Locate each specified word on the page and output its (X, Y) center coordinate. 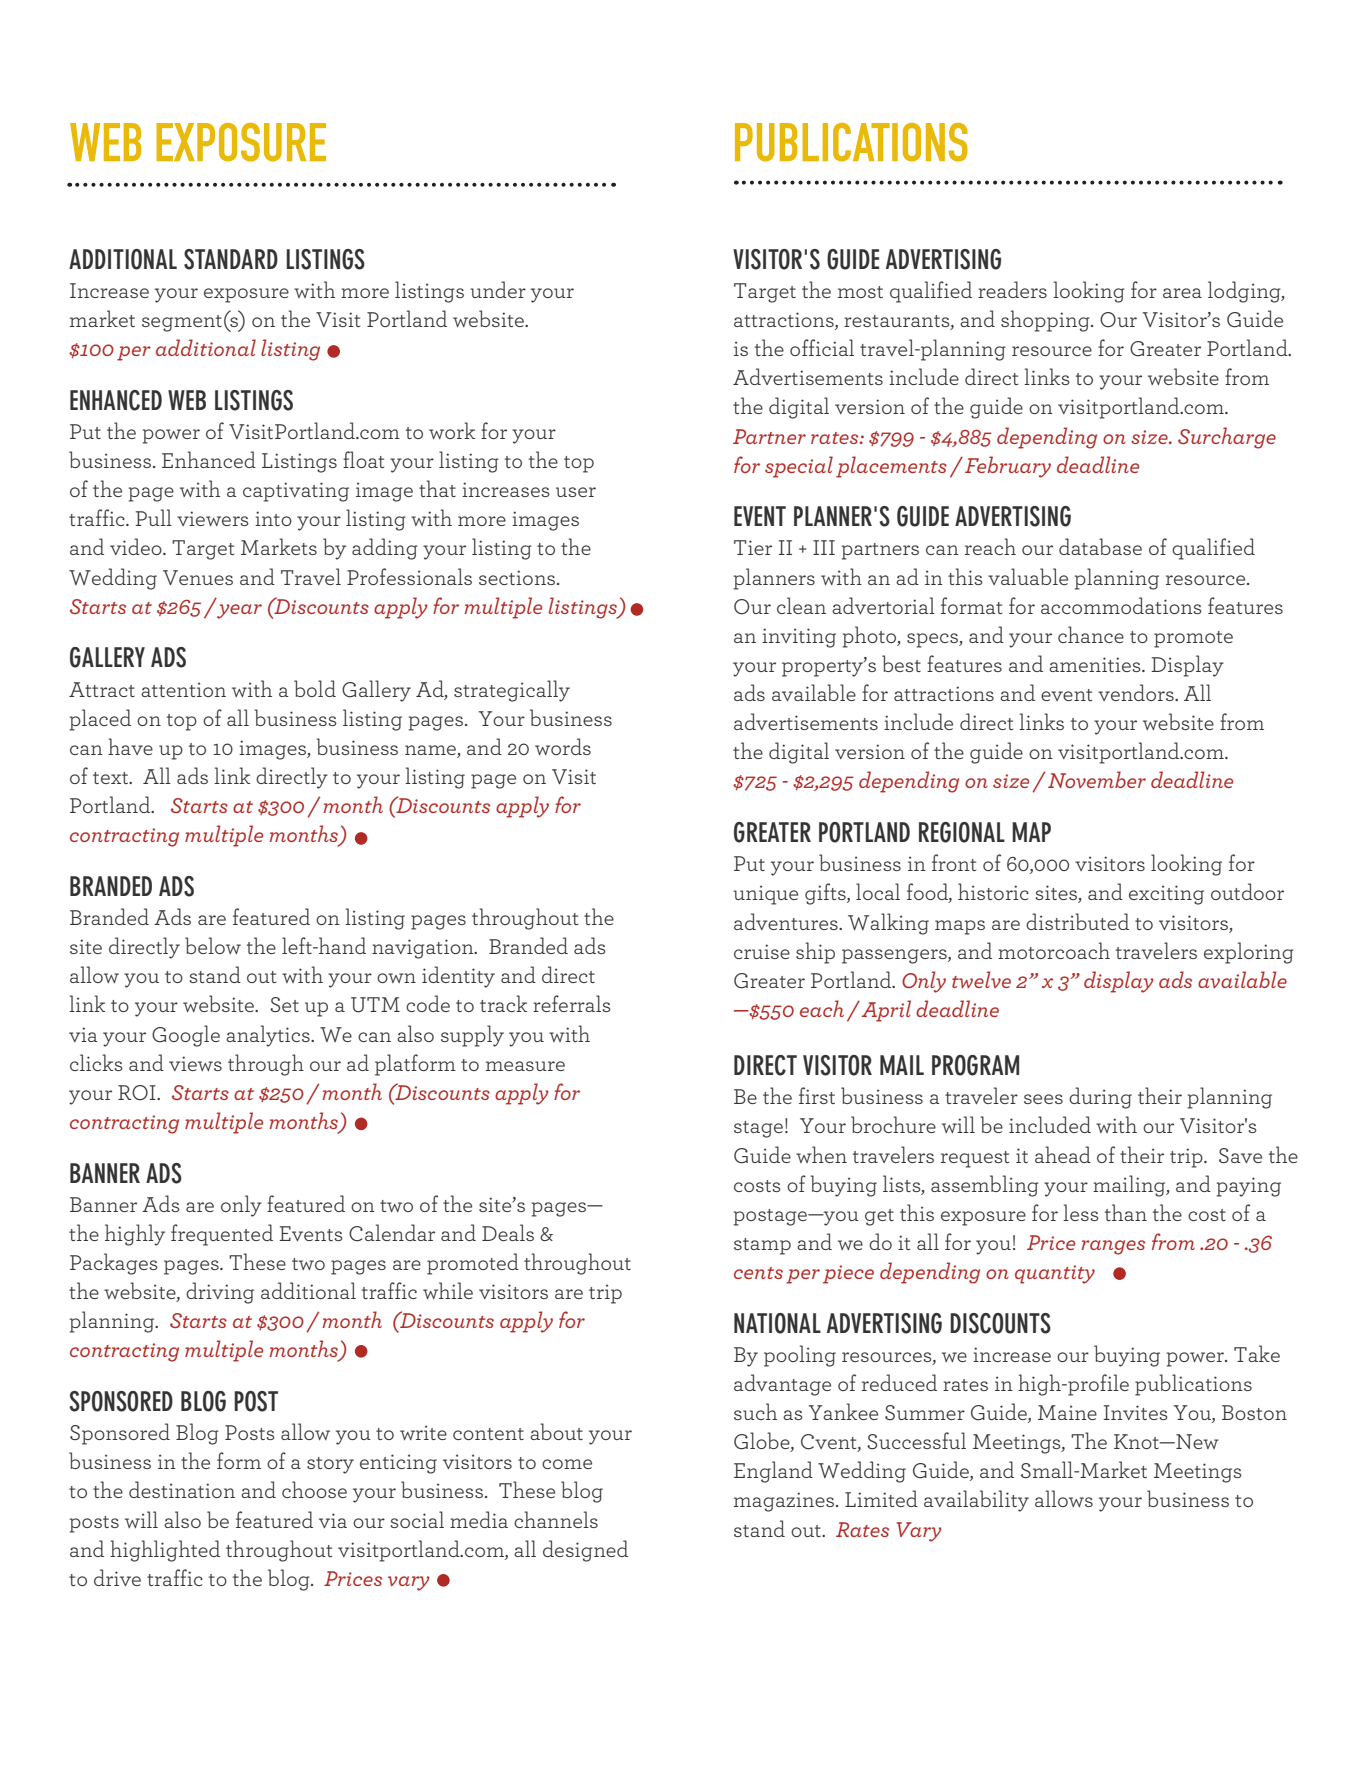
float (363, 459)
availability (976, 1501)
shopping (1046, 321)
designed (585, 1551)
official (822, 347)
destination (182, 1489)
